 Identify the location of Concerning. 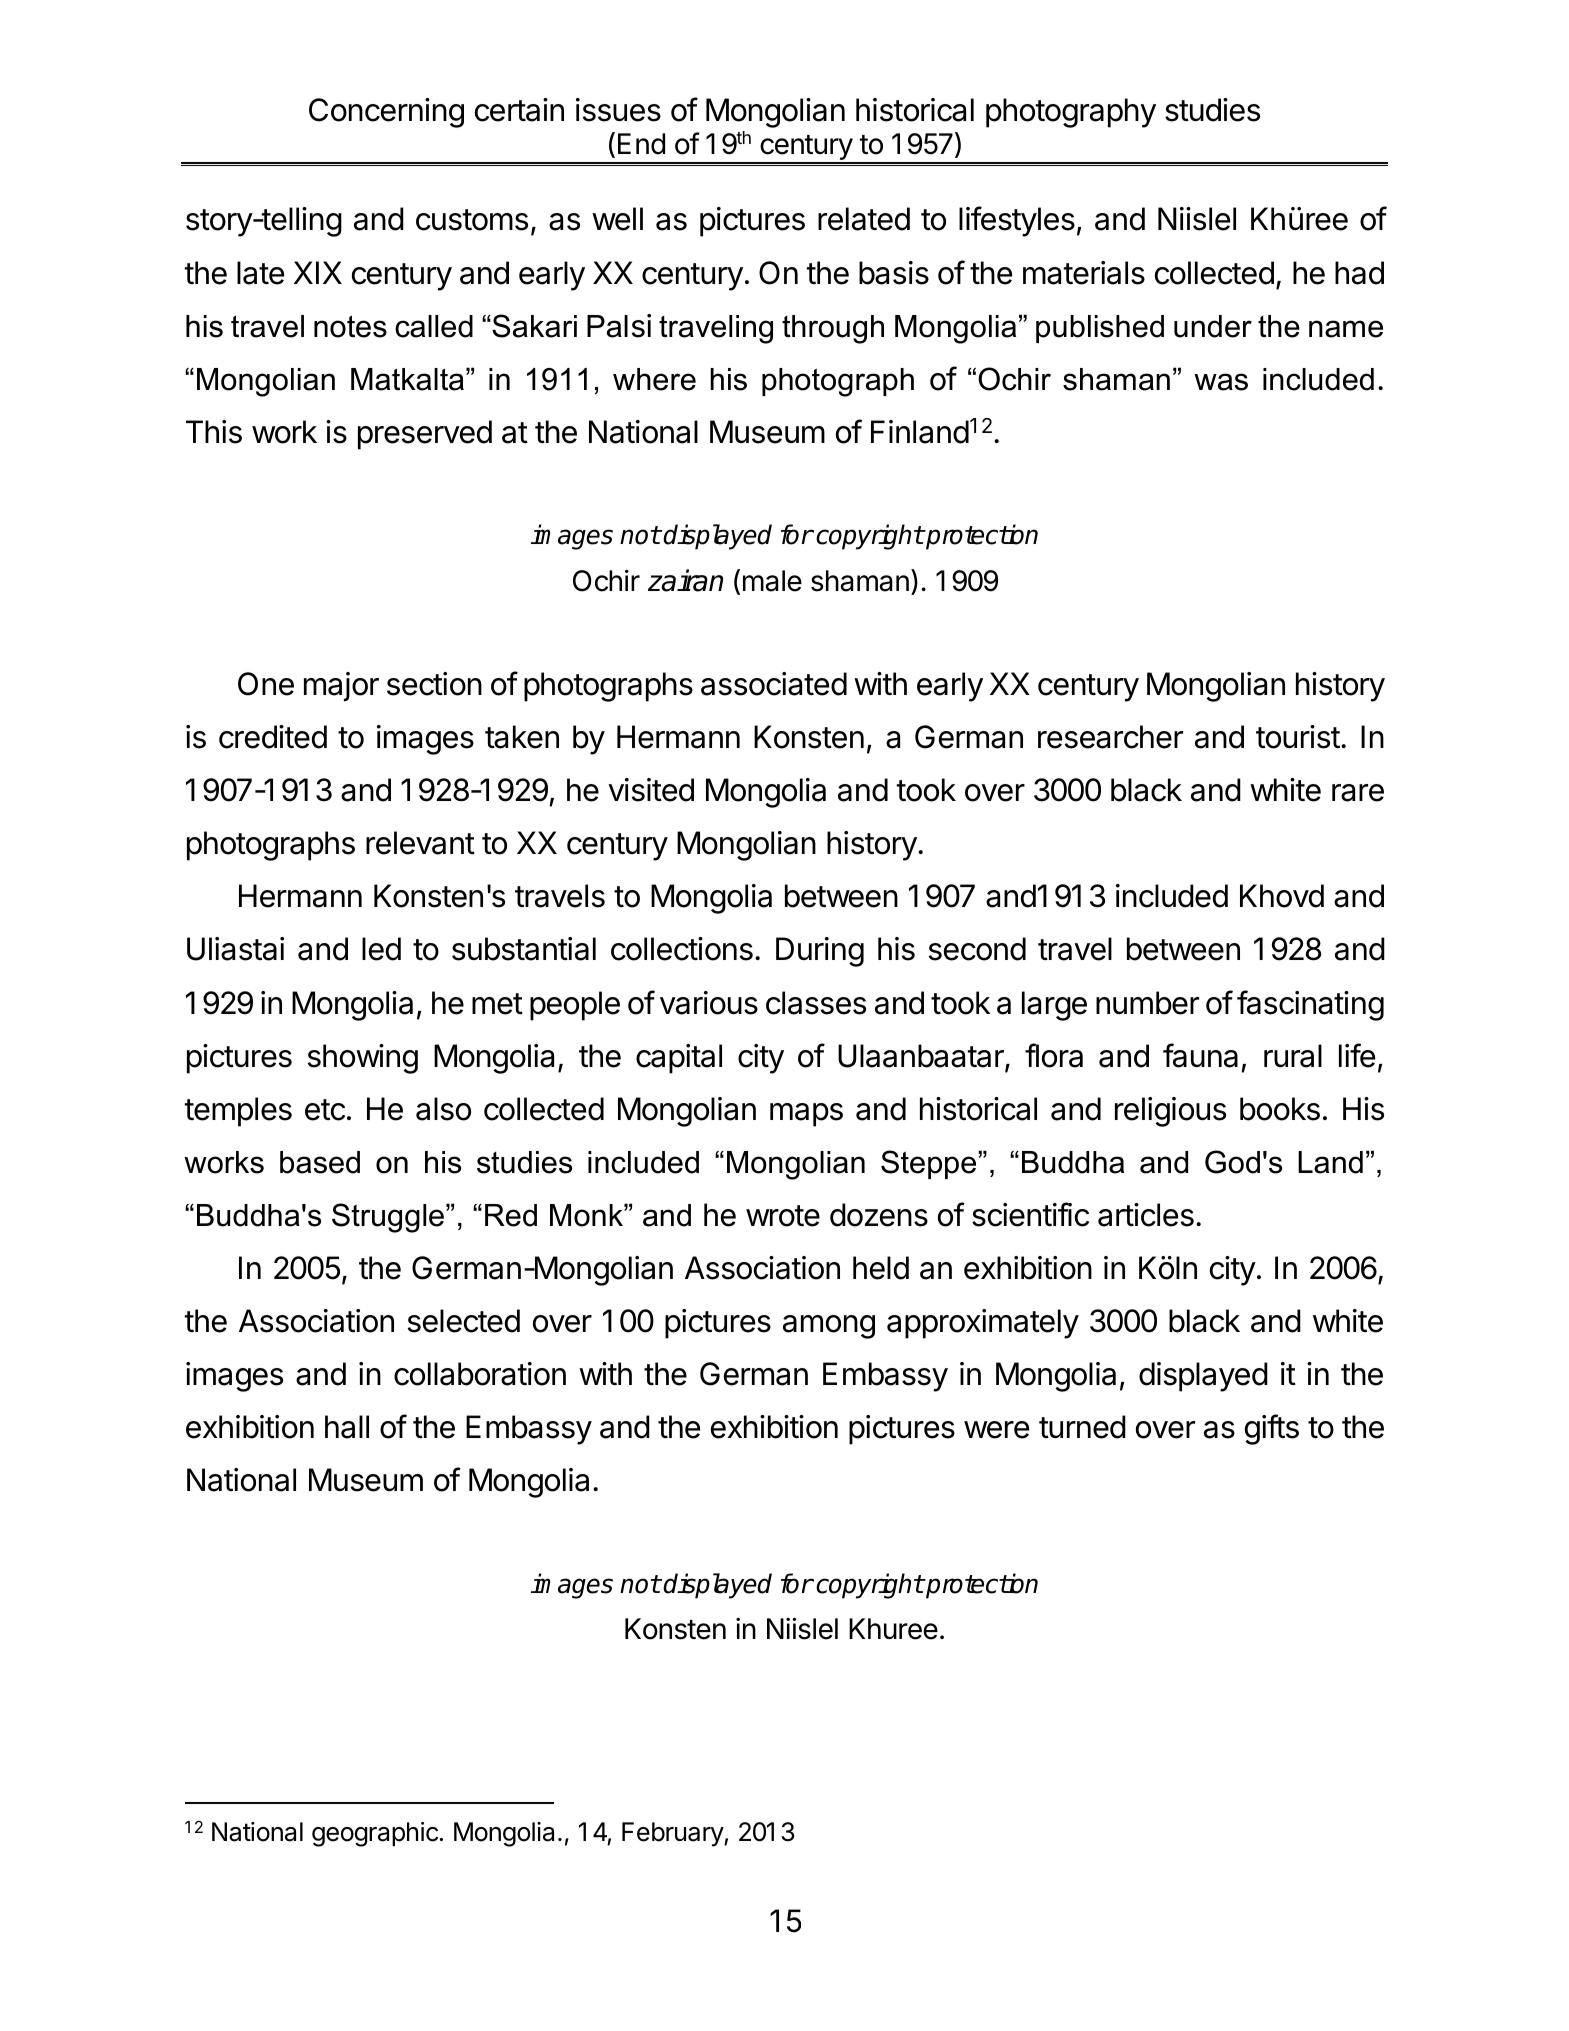
(386, 113).
